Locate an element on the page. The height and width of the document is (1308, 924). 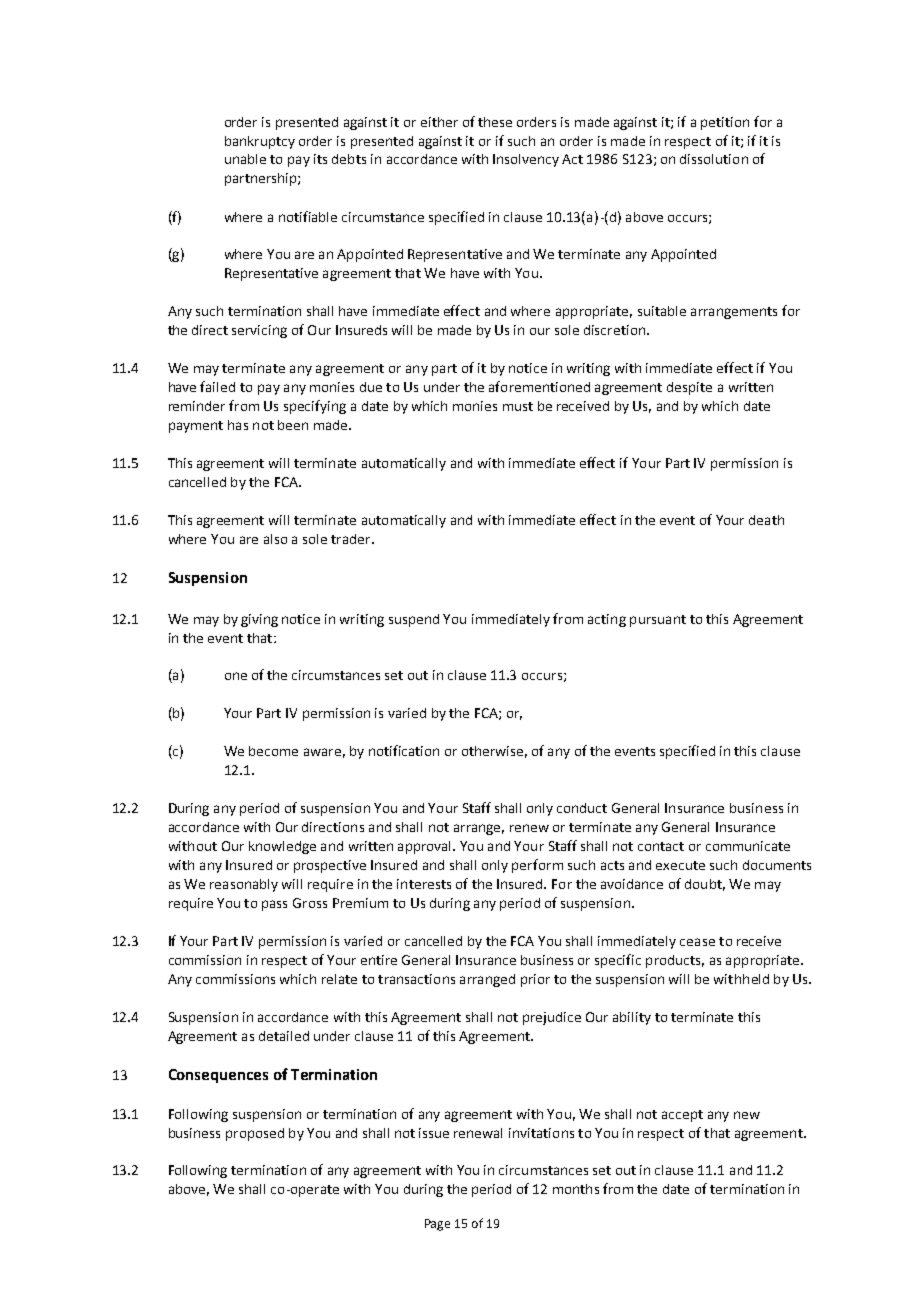
proposed is located at coordinates (255, 1134).
